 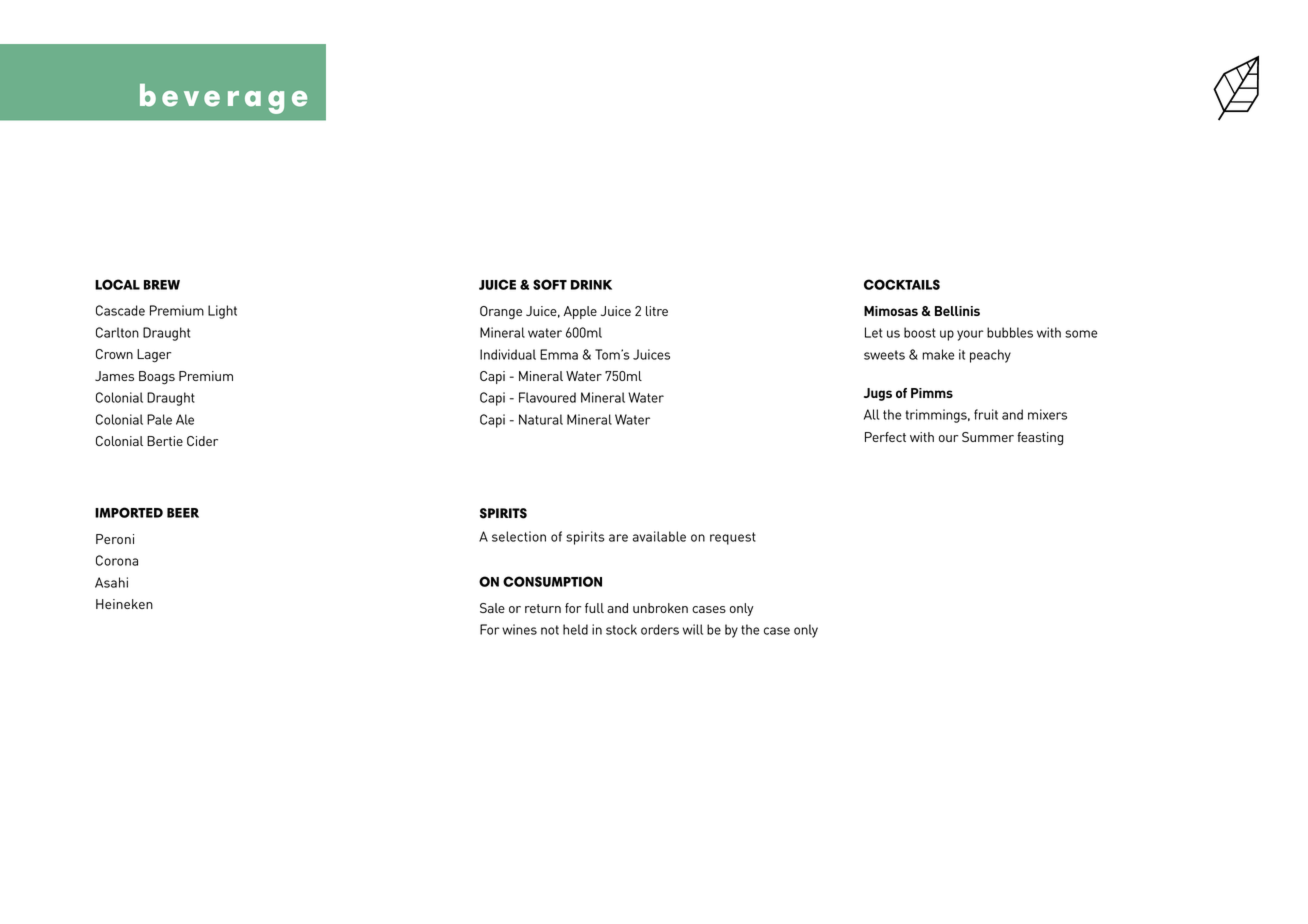 What do you see at coordinates (492, 608) in the page?
I see `Sale` at bounding box center [492, 608].
